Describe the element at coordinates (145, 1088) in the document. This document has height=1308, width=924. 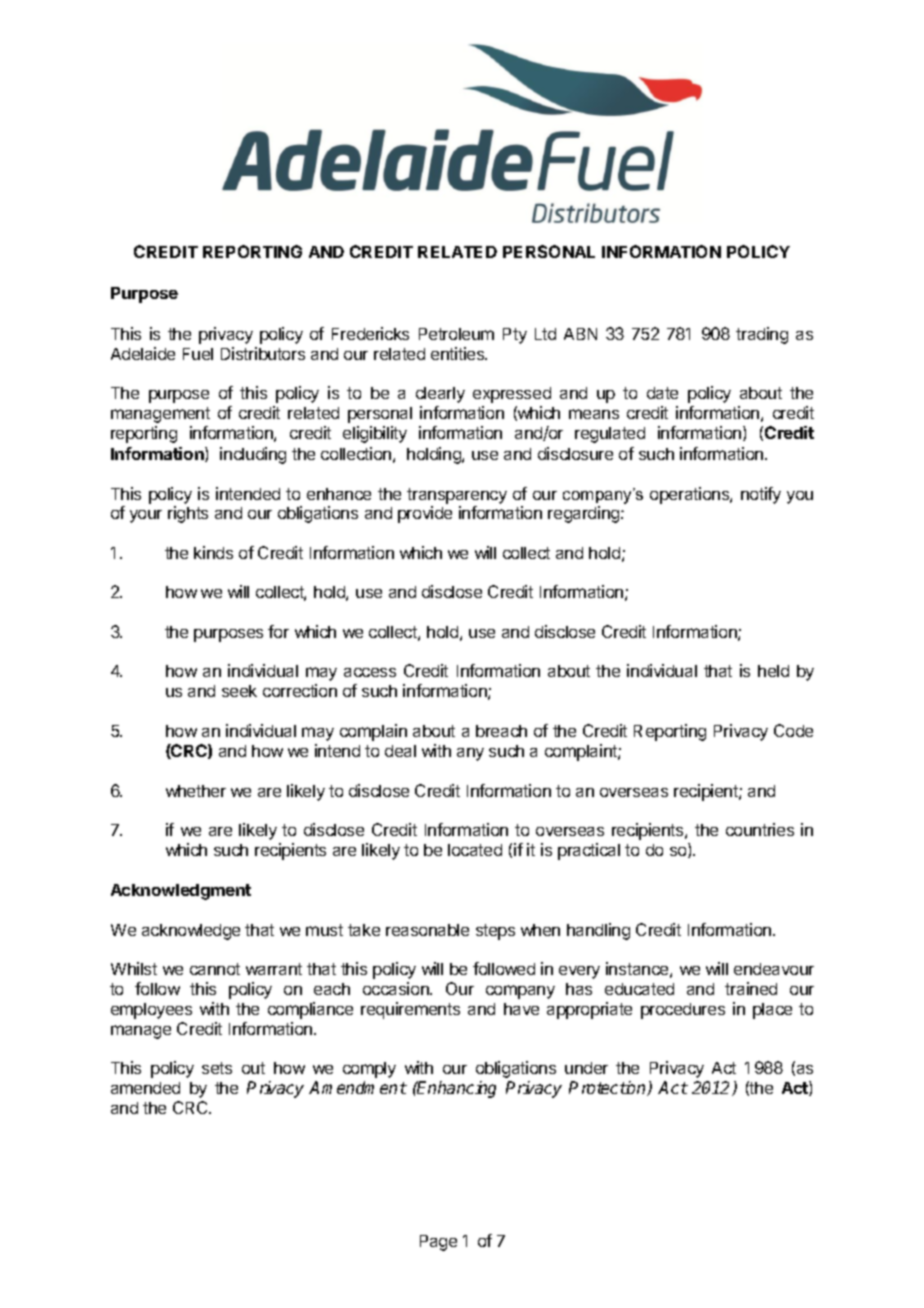
I see `amended` at that location.
